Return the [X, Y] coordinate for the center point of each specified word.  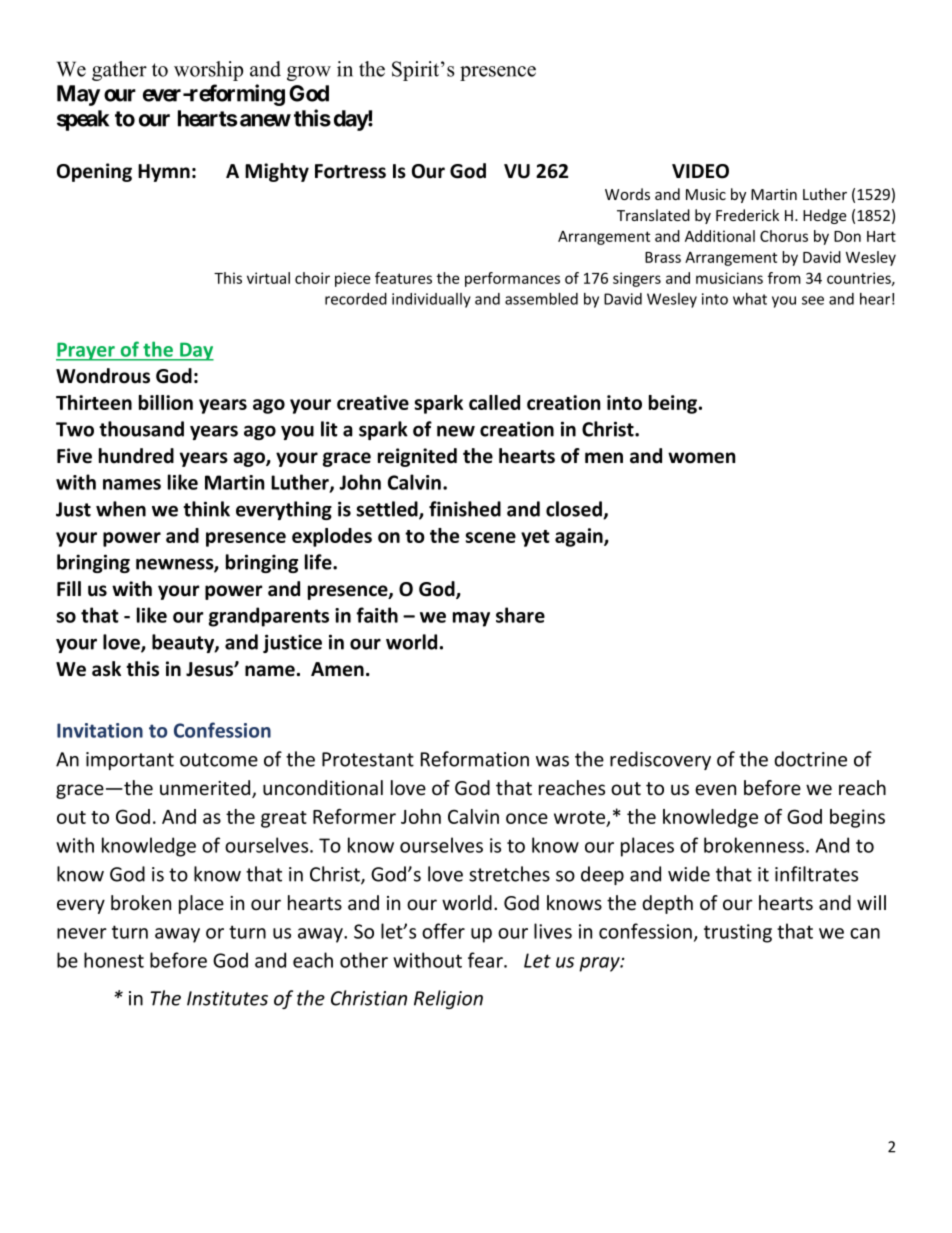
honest [114, 960]
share [520, 615]
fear [486, 960]
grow [309, 73]
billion [166, 402]
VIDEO [700, 171]
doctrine [810, 759]
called [494, 402]
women [701, 458]
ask [106, 669]
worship [208, 71]
